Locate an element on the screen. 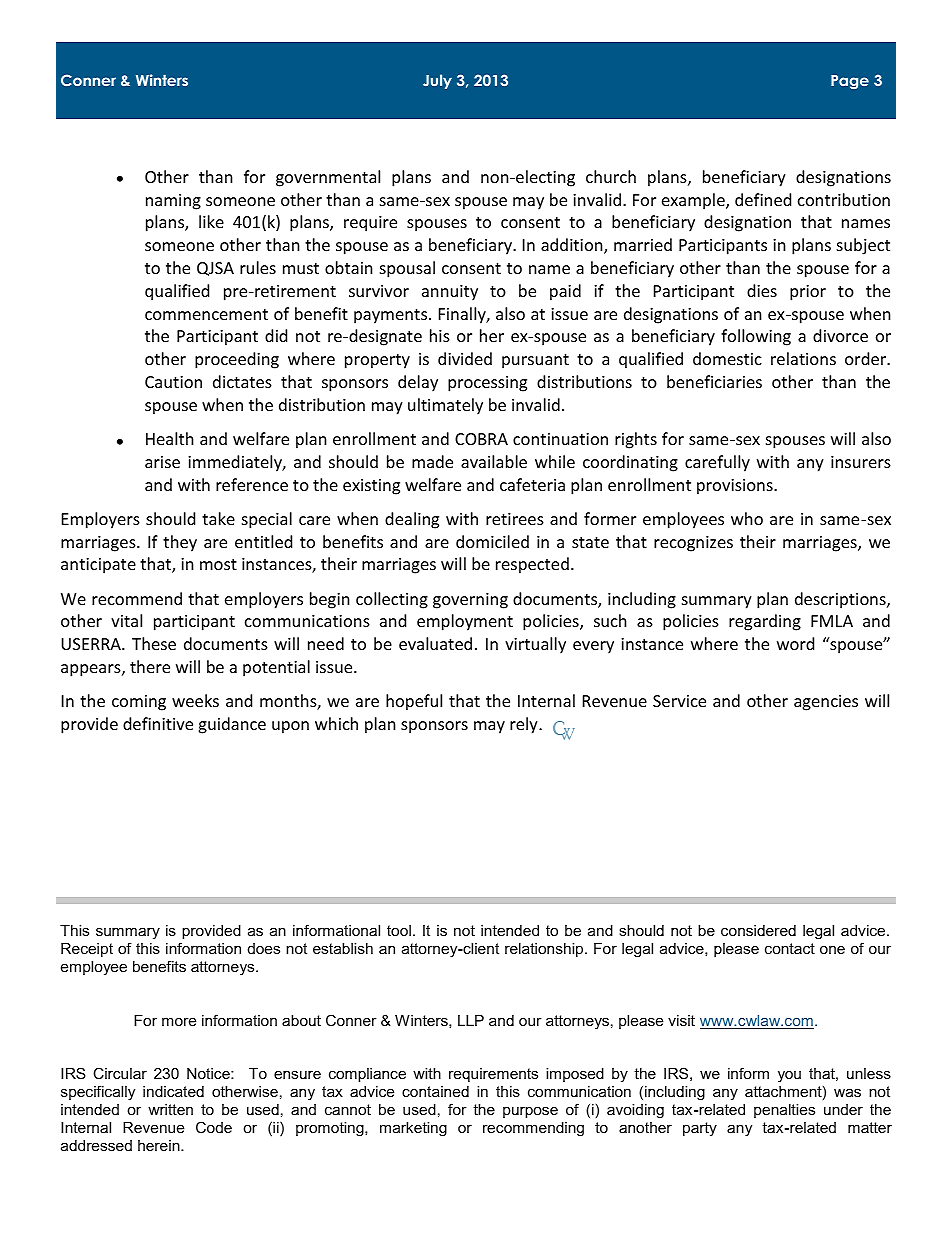 The height and width of the screenshot is (1233, 952). regarding is located at coordinates (765, 622).
